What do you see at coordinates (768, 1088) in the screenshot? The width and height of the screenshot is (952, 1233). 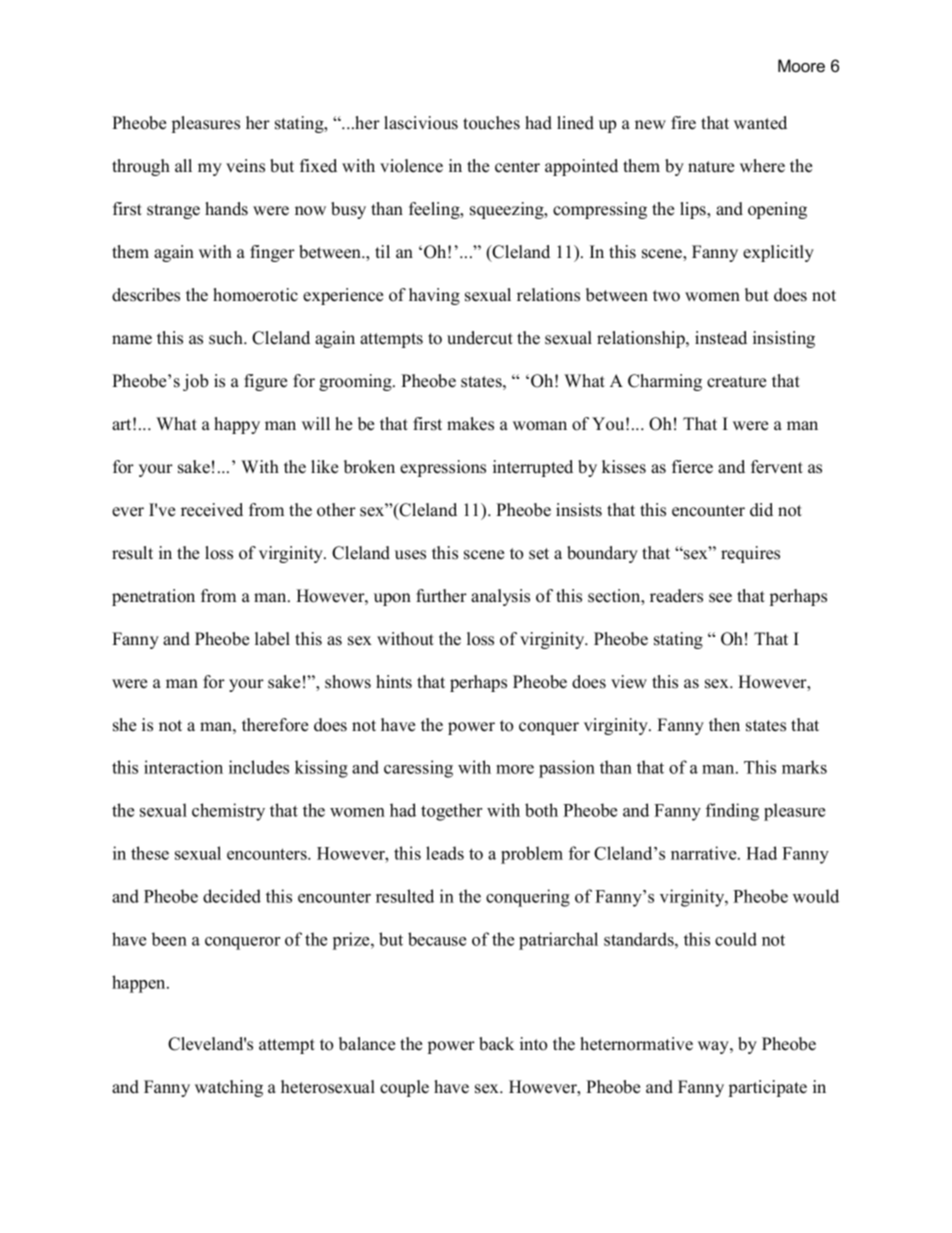 I see `participate` at bounding box center [768, 1088].
